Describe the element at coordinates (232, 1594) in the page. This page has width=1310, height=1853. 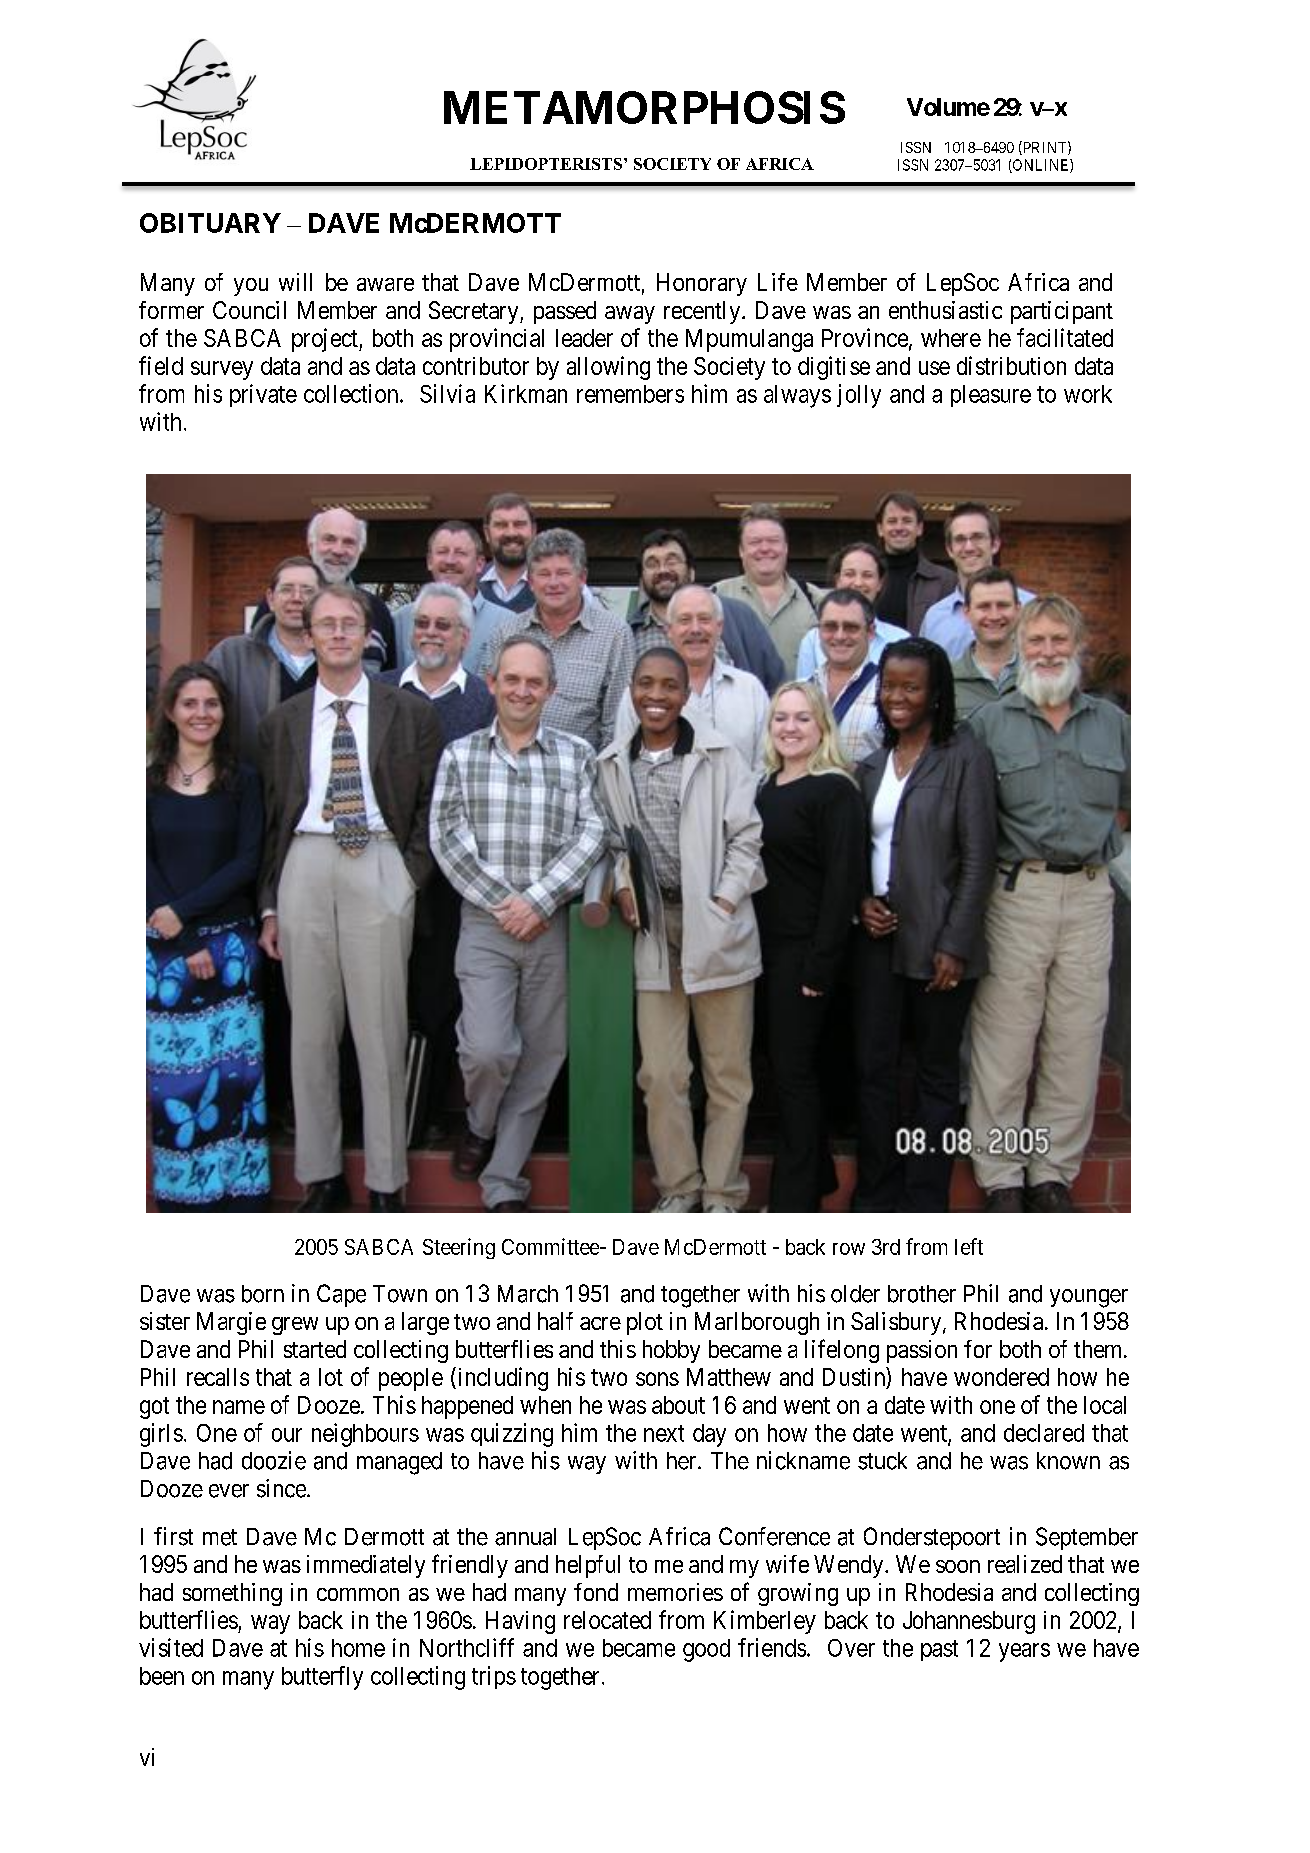
I see `something` at that location.
